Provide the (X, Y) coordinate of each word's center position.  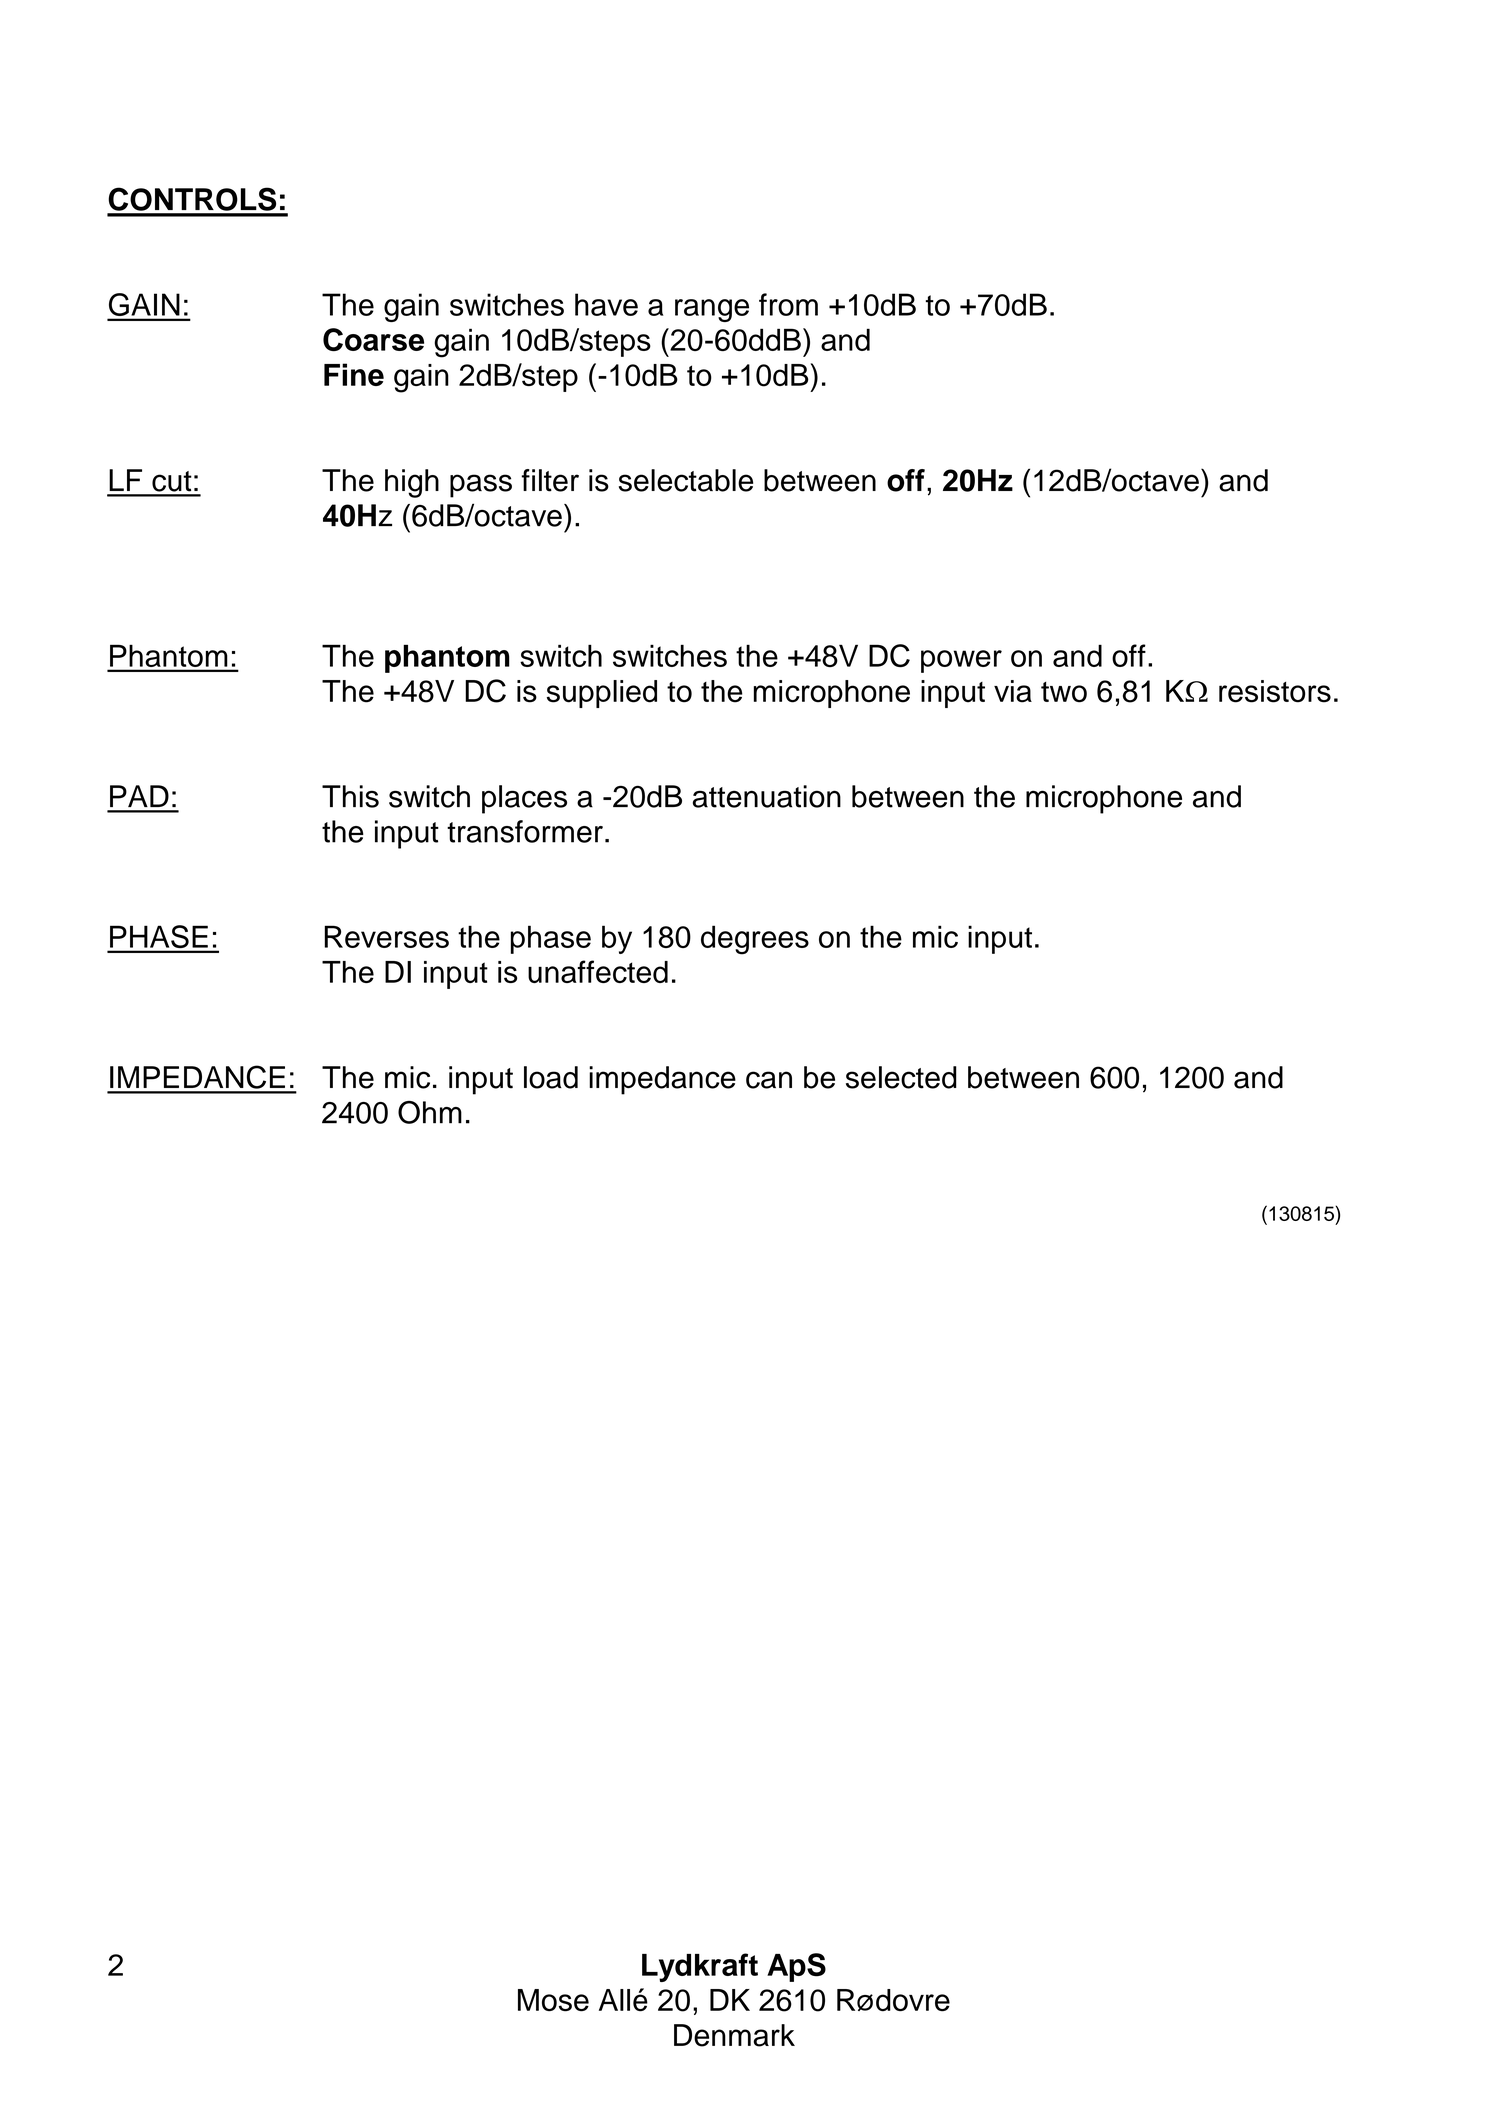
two (1064, 692)
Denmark (734, 2035)
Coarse (373, 339)
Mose (553, 2000)
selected (901, 1077)
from (788, 304)
